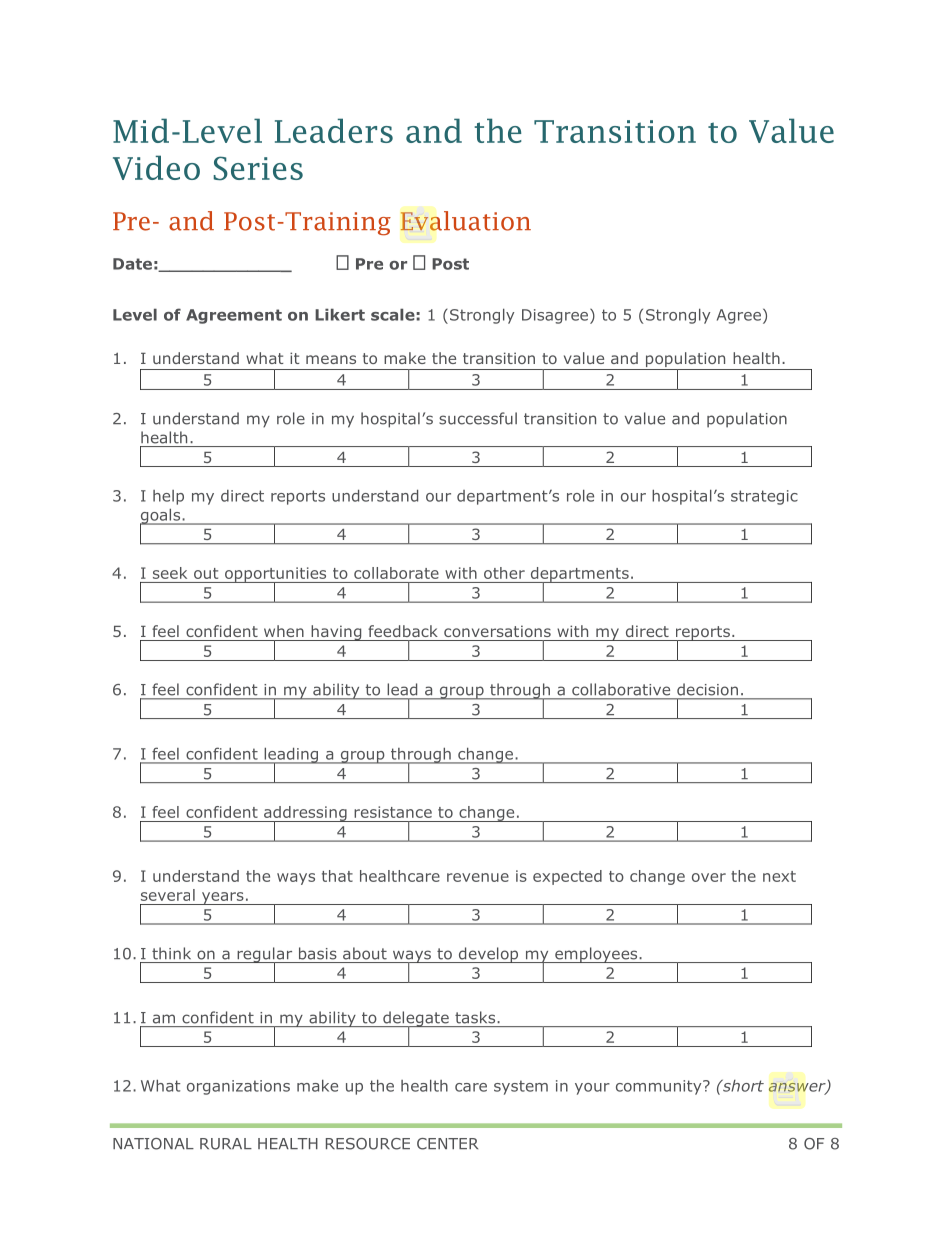 This document has height=1233, width=952. Describe the element at coordinates (258, 168) in the document. I see `Series` at that location.
